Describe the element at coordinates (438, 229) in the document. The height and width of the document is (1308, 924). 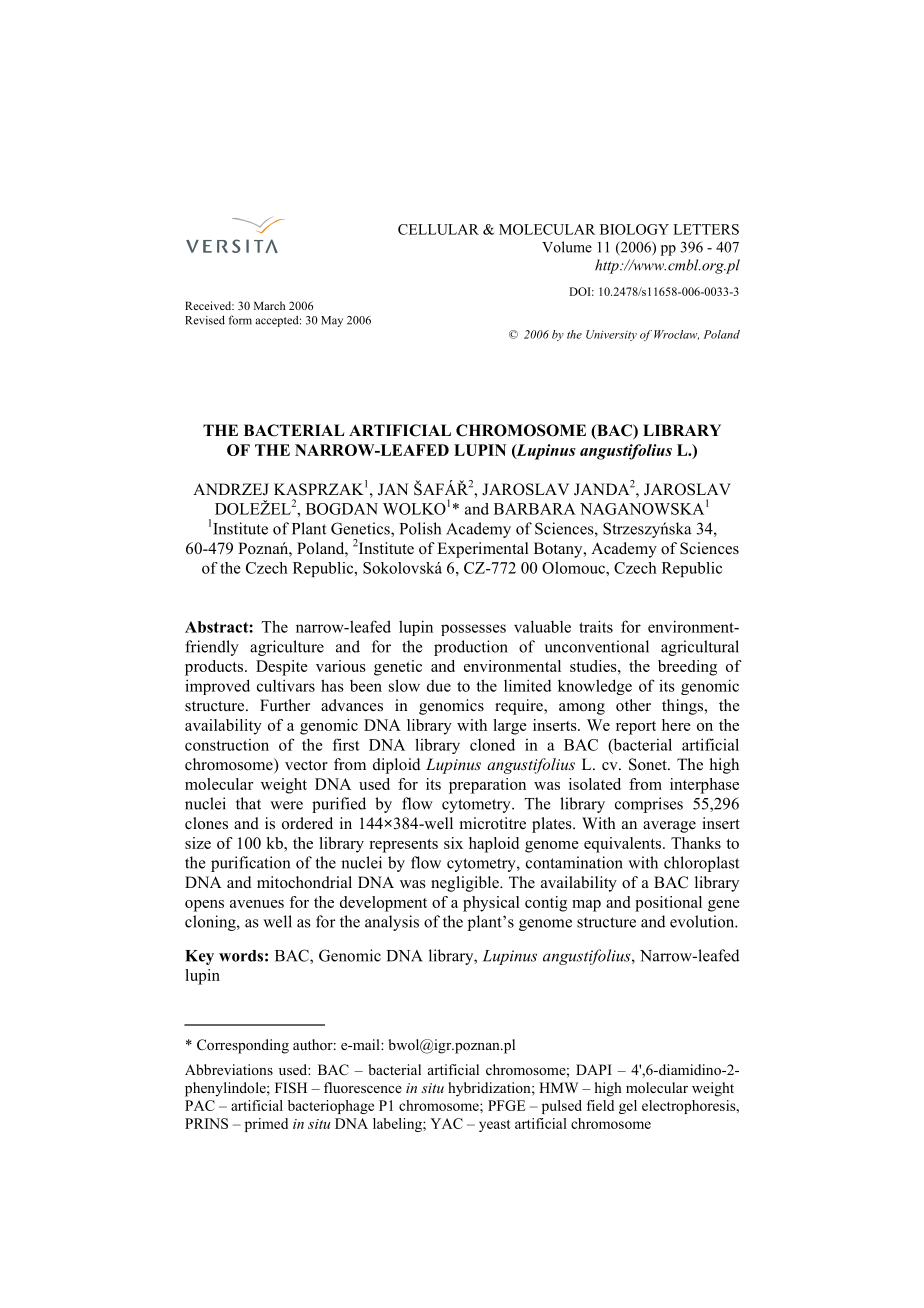
I see `CELLULAR` at that location.
